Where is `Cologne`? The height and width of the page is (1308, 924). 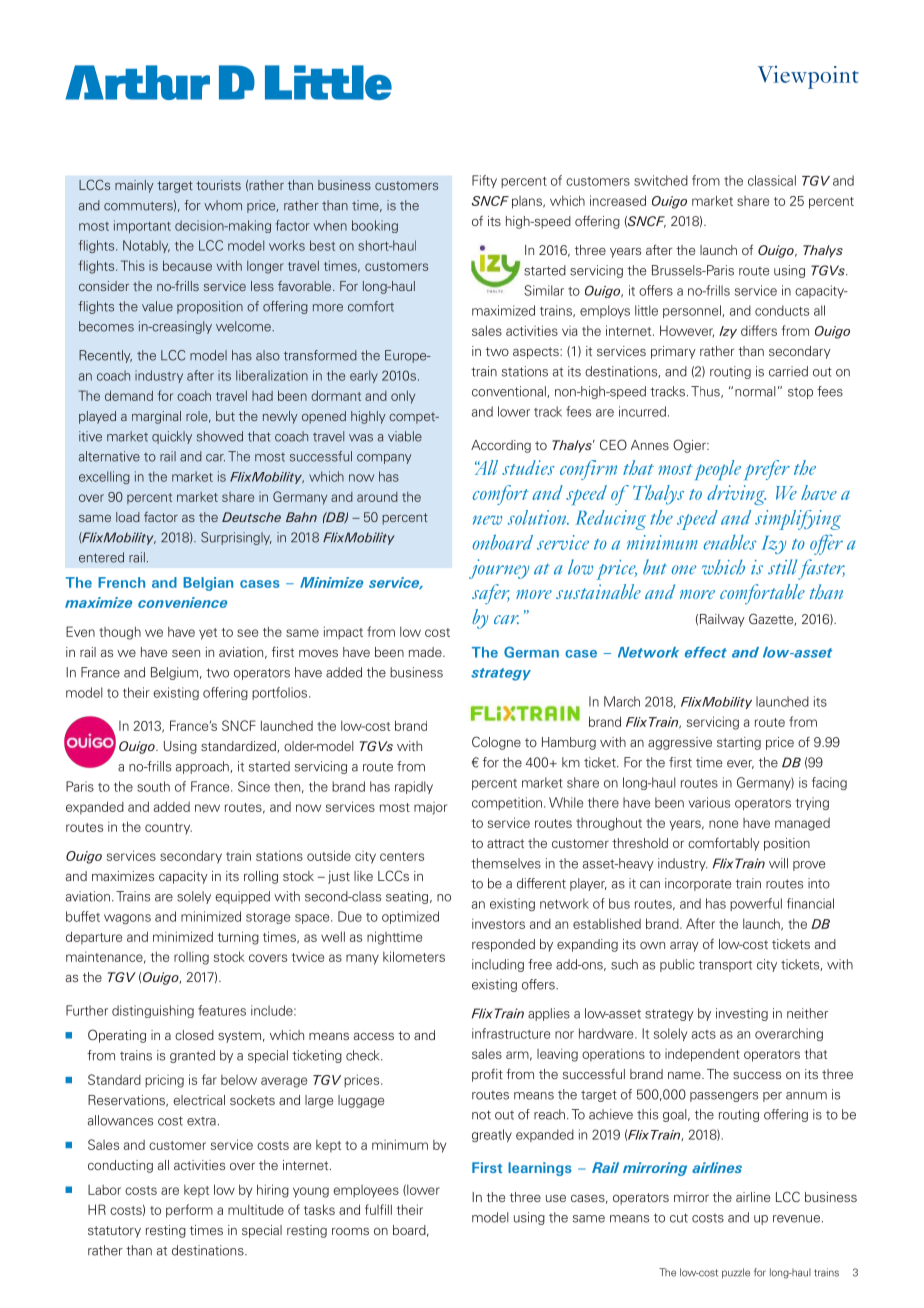
Cologne is located at coordinates (496, 743).
